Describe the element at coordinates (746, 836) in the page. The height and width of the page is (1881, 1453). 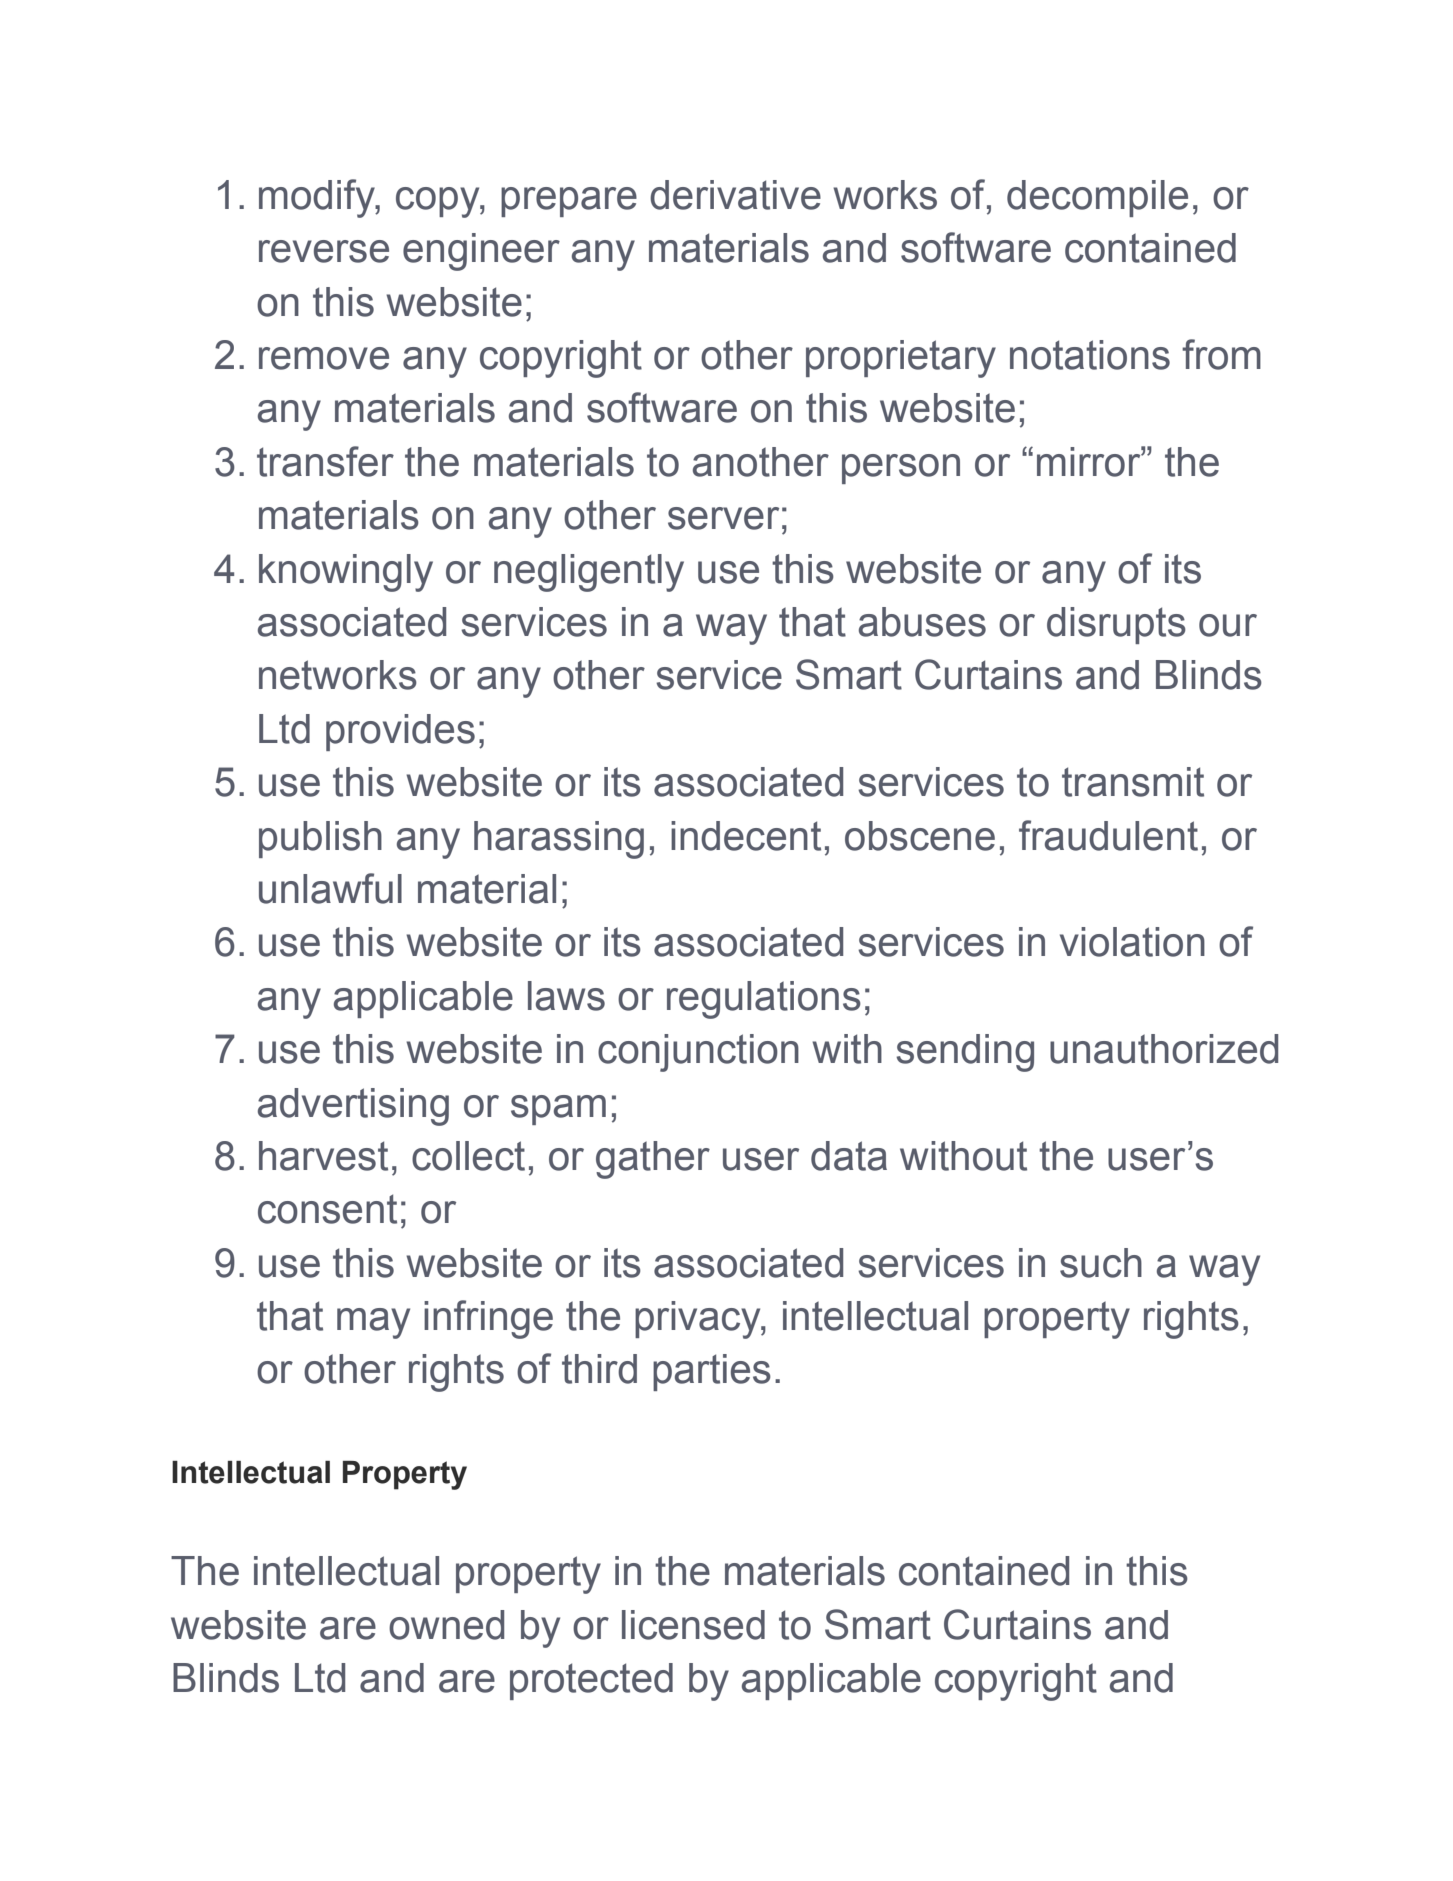
I see `indecent` at that location.
